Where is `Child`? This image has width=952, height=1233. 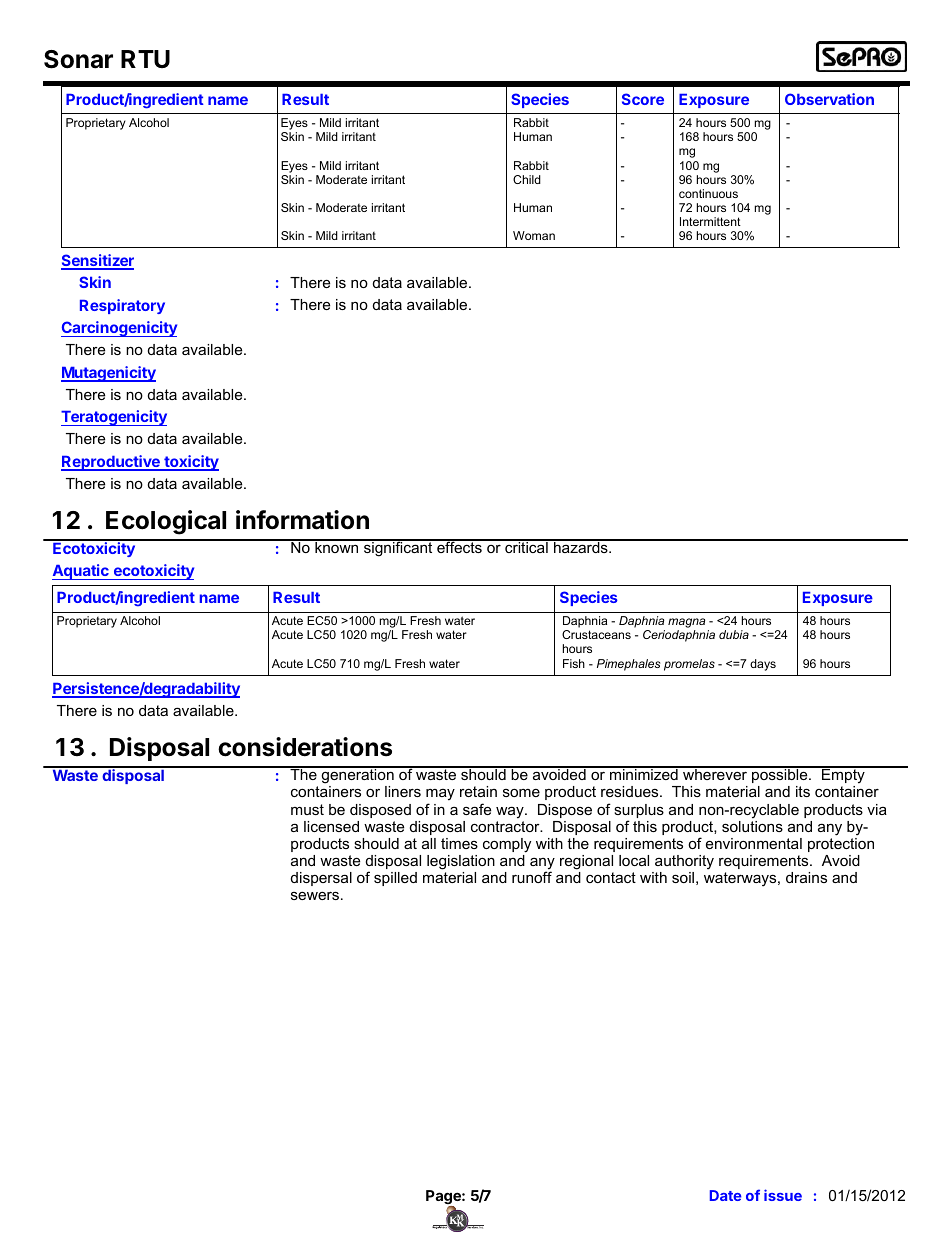 Child is located at coordinates (527, 179).
